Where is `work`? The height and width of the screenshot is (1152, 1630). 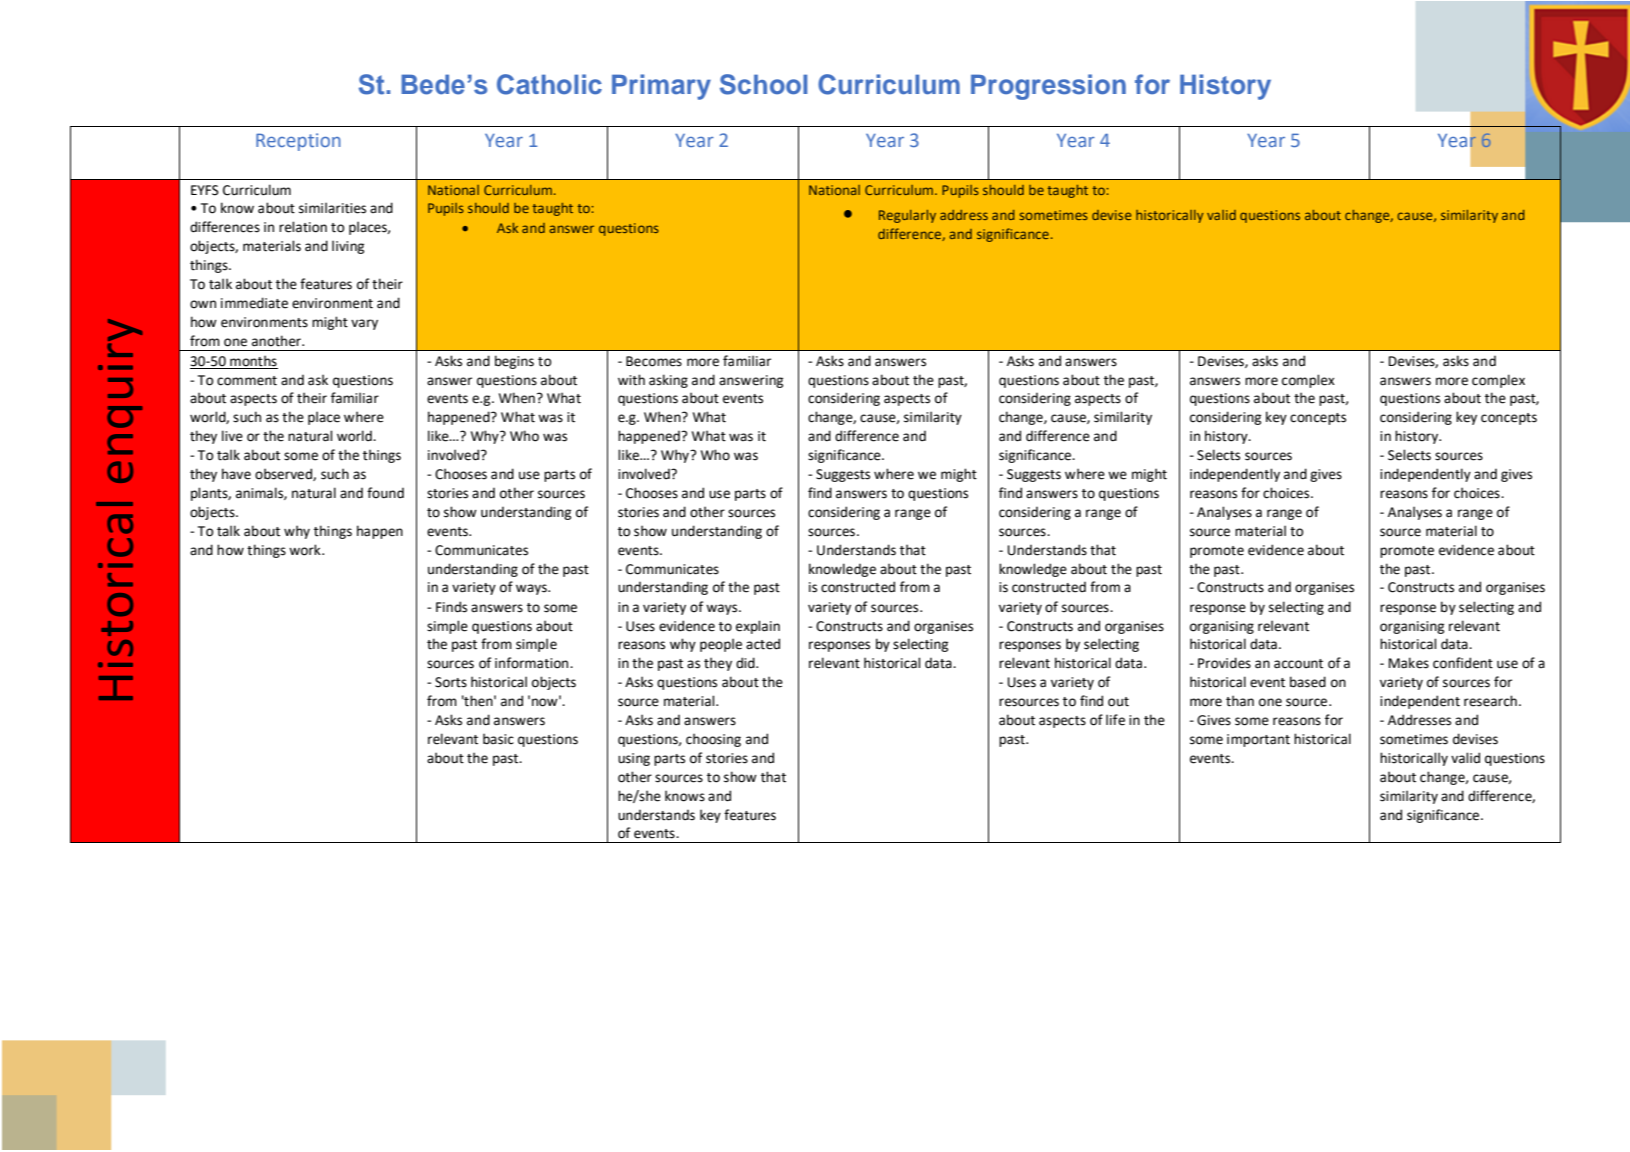 work is located at coordinates (306, 550).
